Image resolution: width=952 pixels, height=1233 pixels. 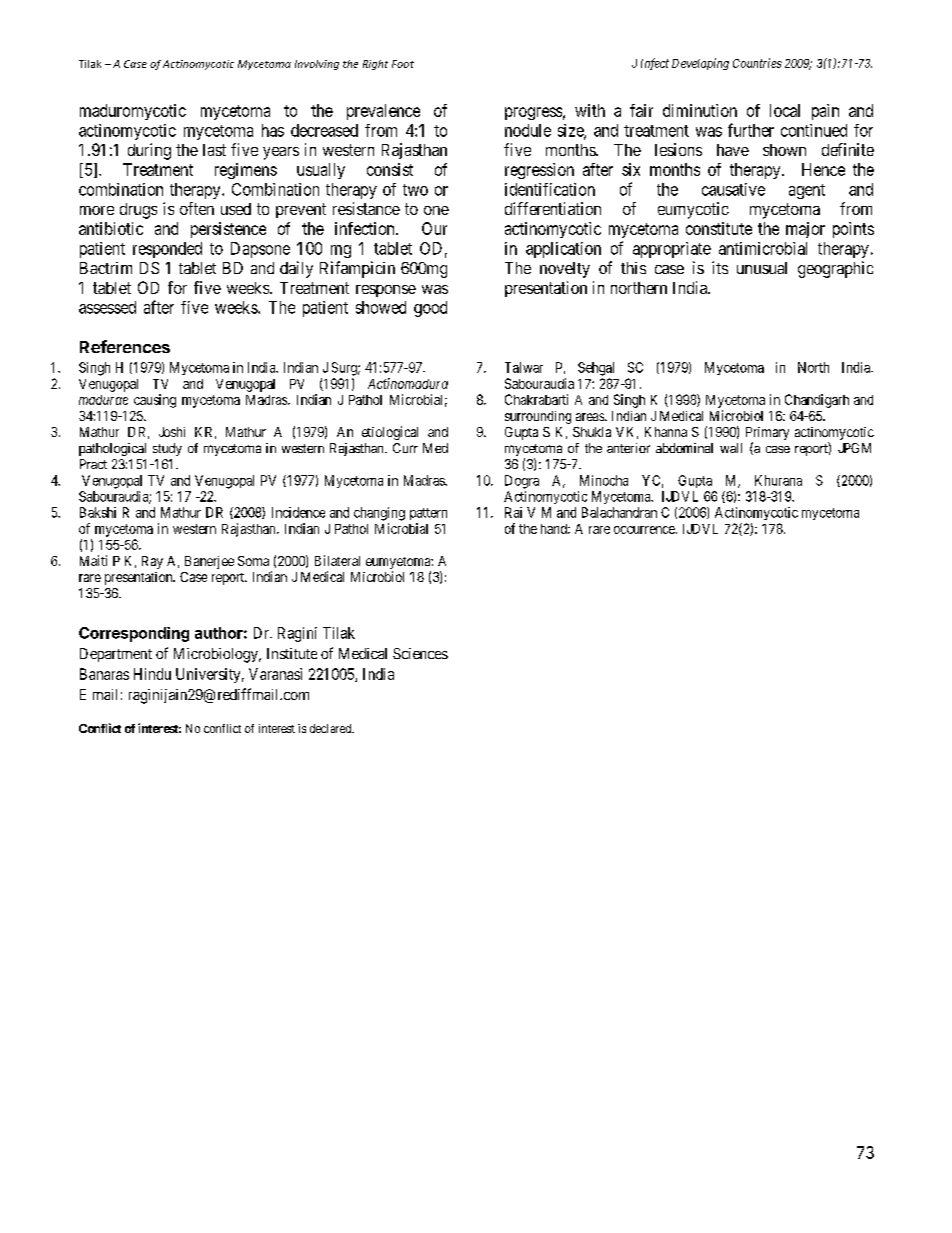 What do you see at coordinates (317, 65) in the screenshot?
I see `Involving` at bounding box center [317, 65].
